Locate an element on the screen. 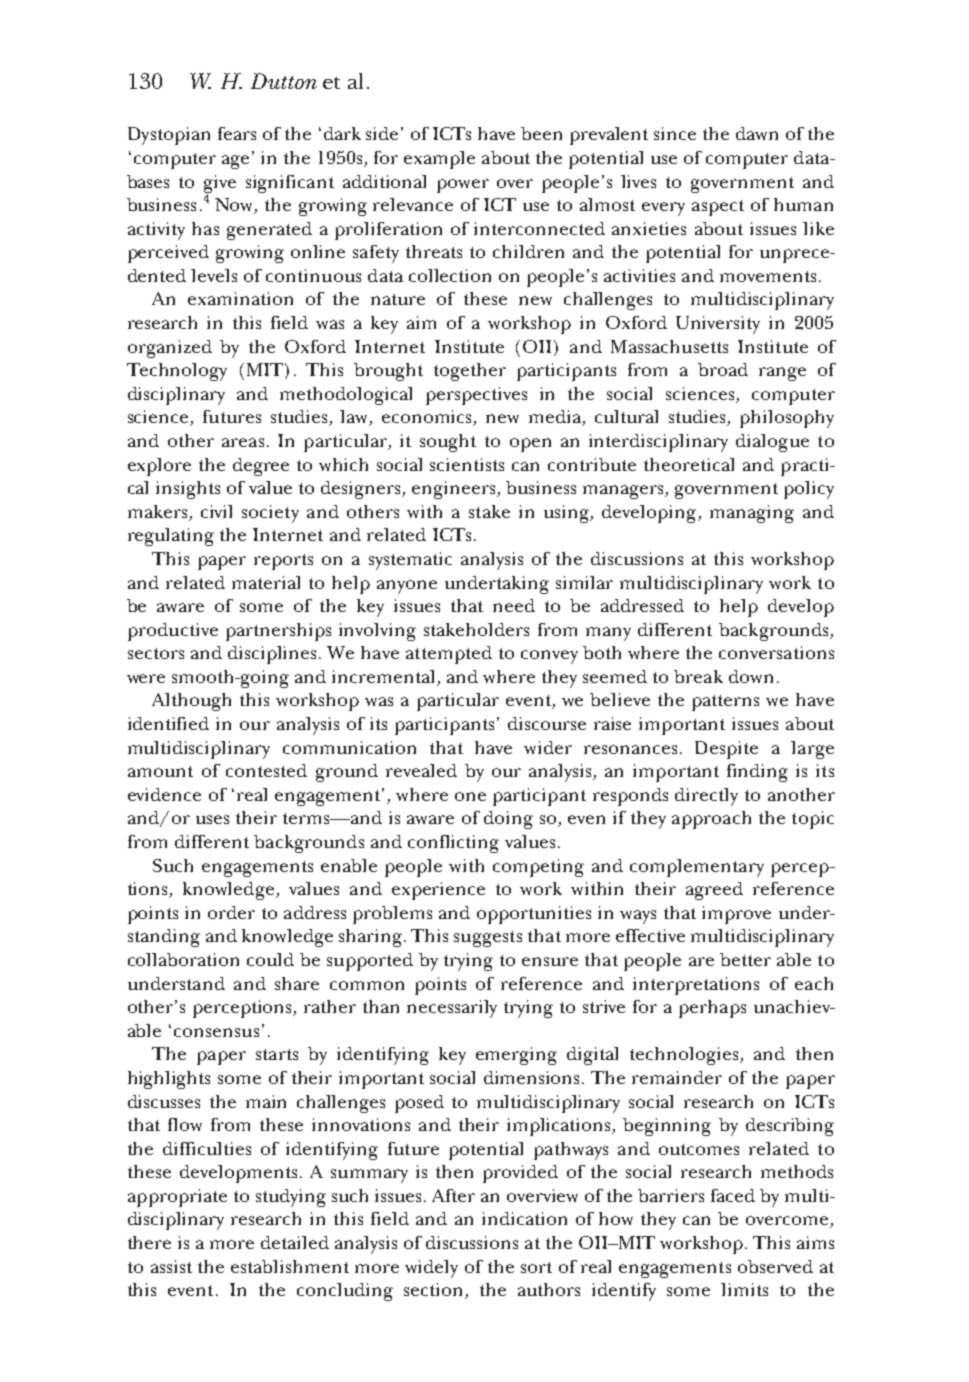  fears is located at coordinates (237, 133).
